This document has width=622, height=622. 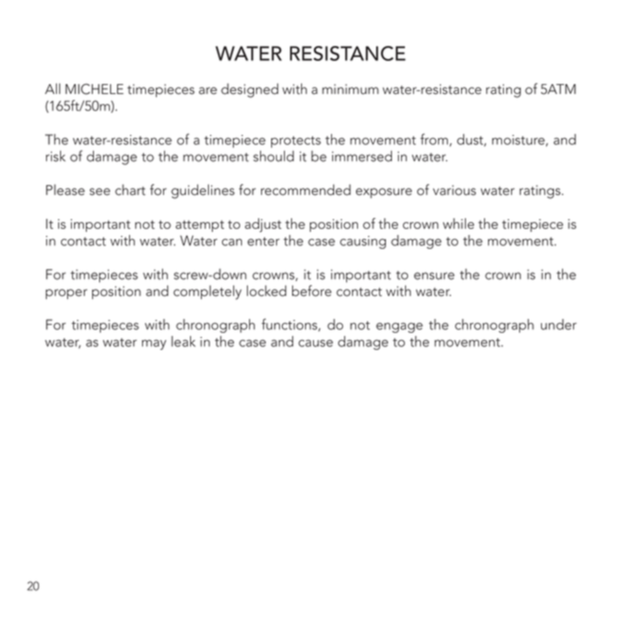 What do you see at coordinates (315, 343) in the document?
I see `cause` at bounding box center [315, 343].
